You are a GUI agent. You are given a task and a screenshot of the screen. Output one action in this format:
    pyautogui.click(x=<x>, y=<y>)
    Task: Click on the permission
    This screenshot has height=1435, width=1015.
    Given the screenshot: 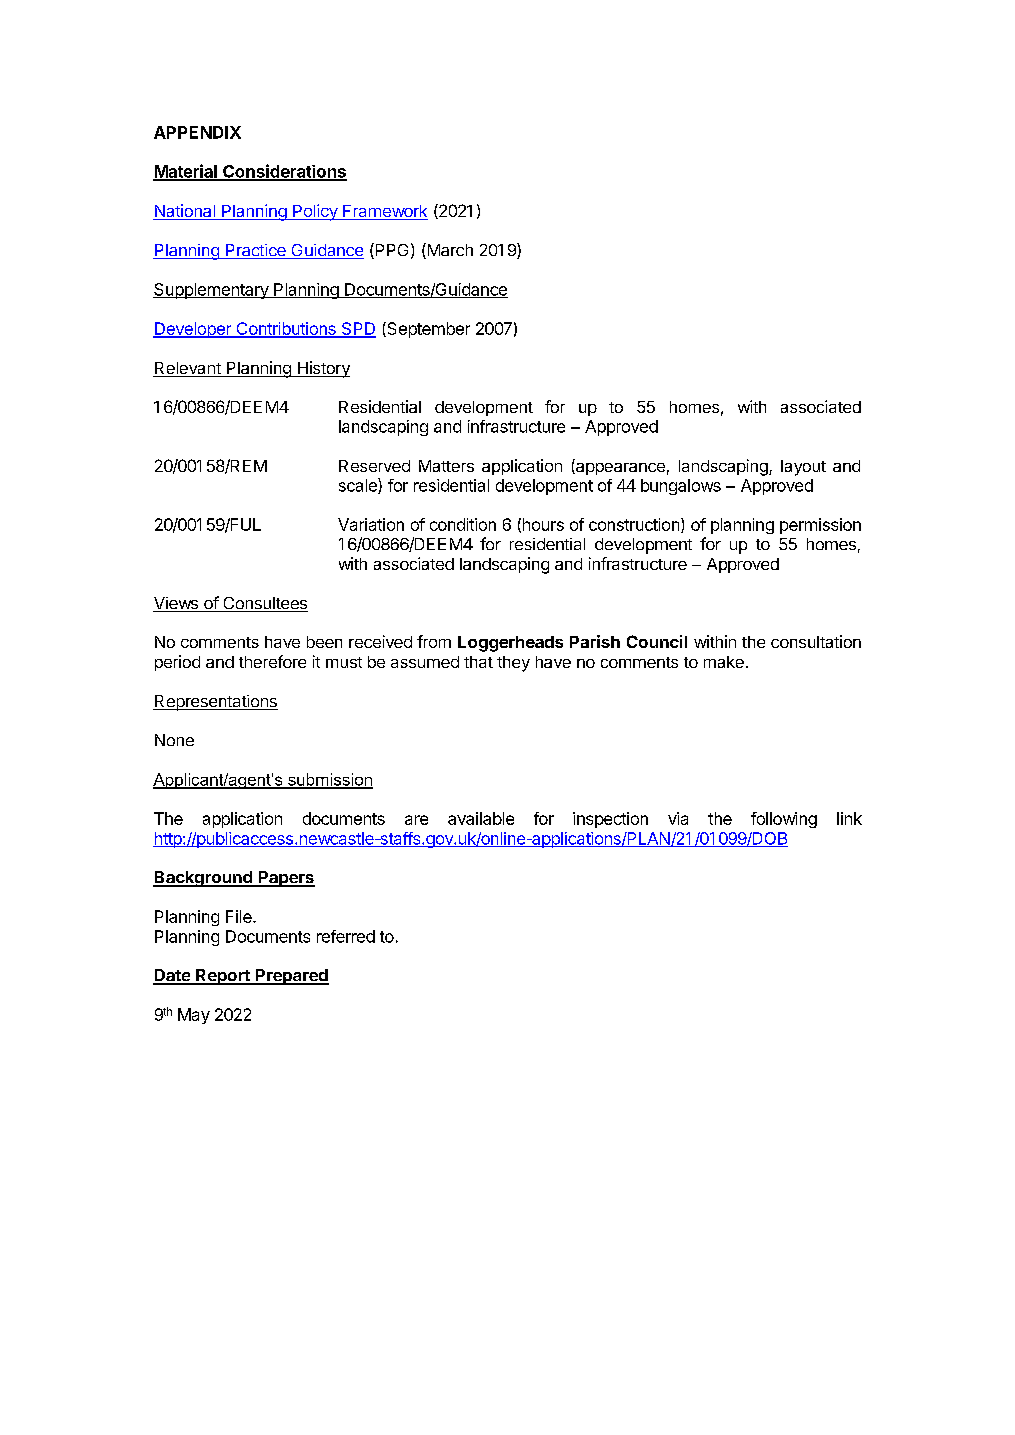 What is the action you would take?
    pyautogui.click(x=820, y=526)
